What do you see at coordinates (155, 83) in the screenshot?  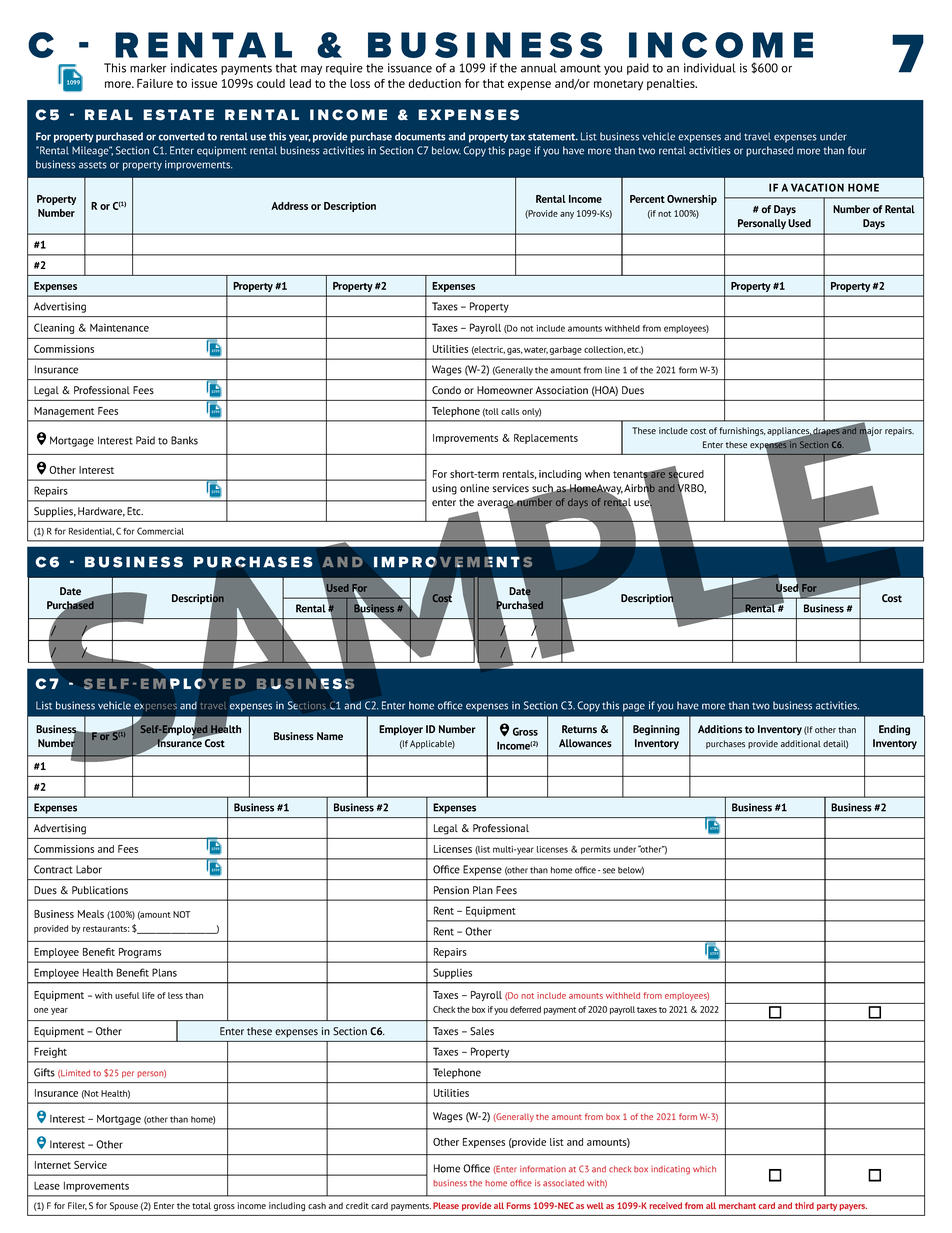 I see `Failure` at bounding box center [155, 83].
